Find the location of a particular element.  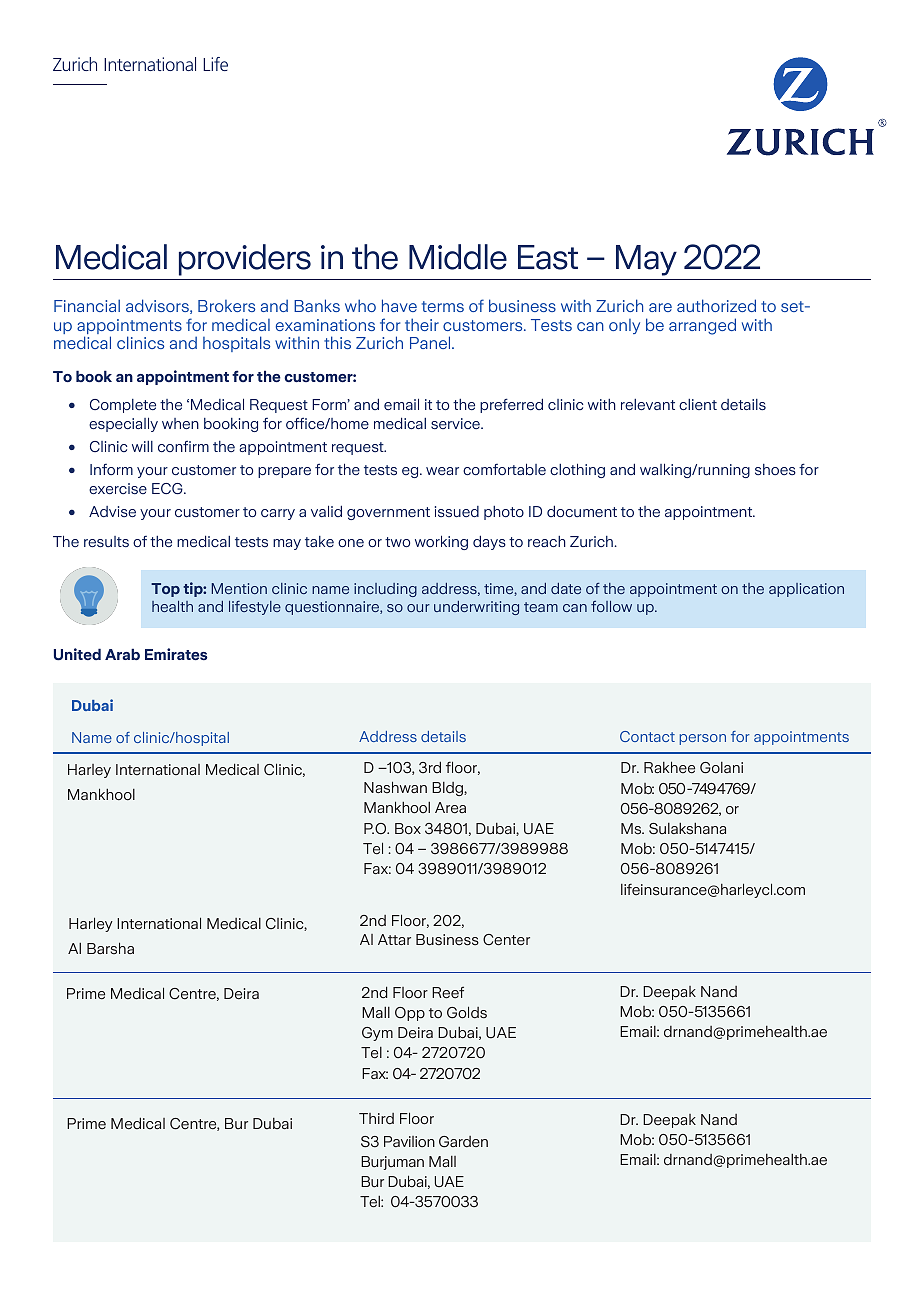

Brokers is located at coordinates (226, 306).
